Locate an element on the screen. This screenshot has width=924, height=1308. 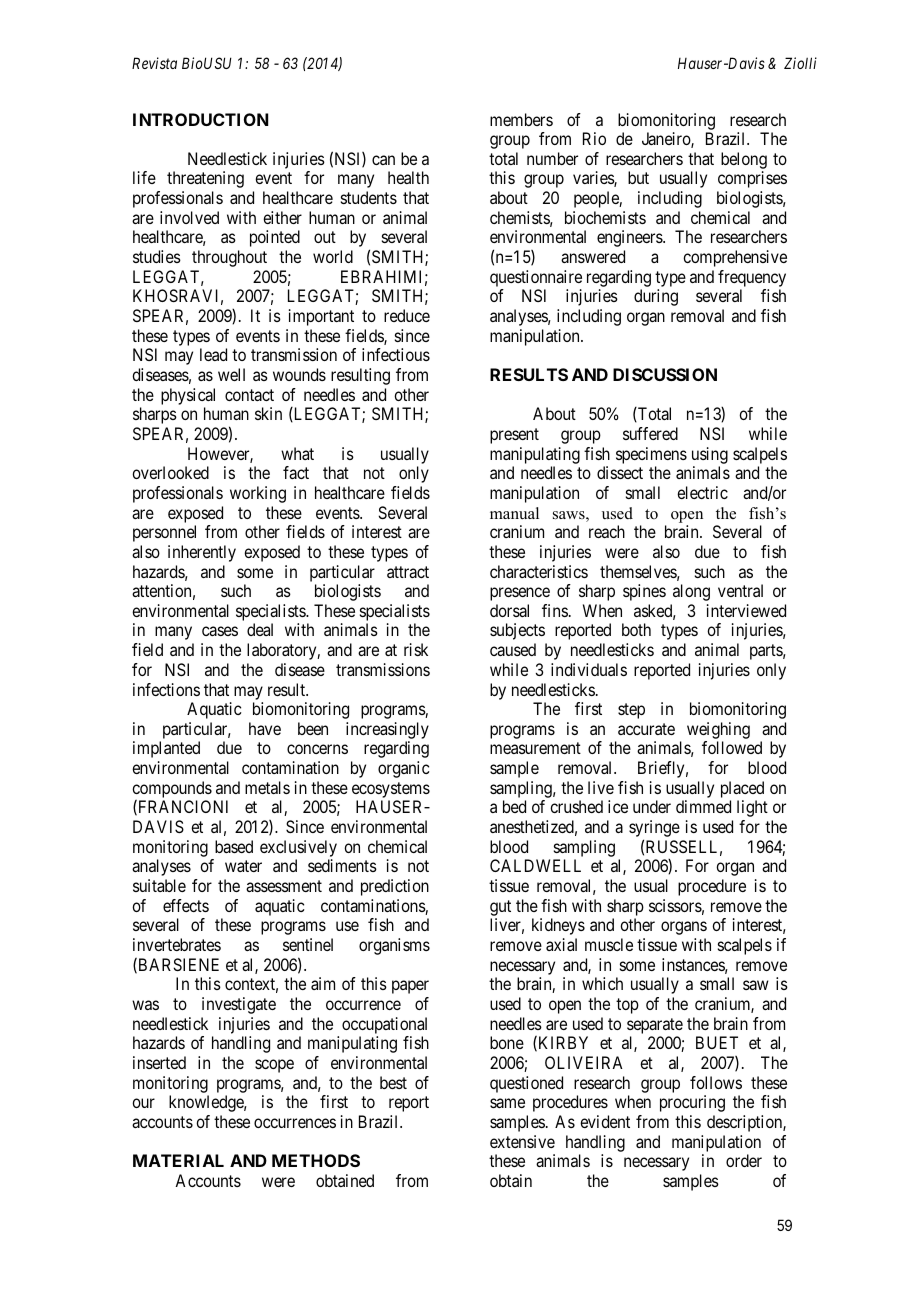
reduce is located at coordinates (407, 315).
